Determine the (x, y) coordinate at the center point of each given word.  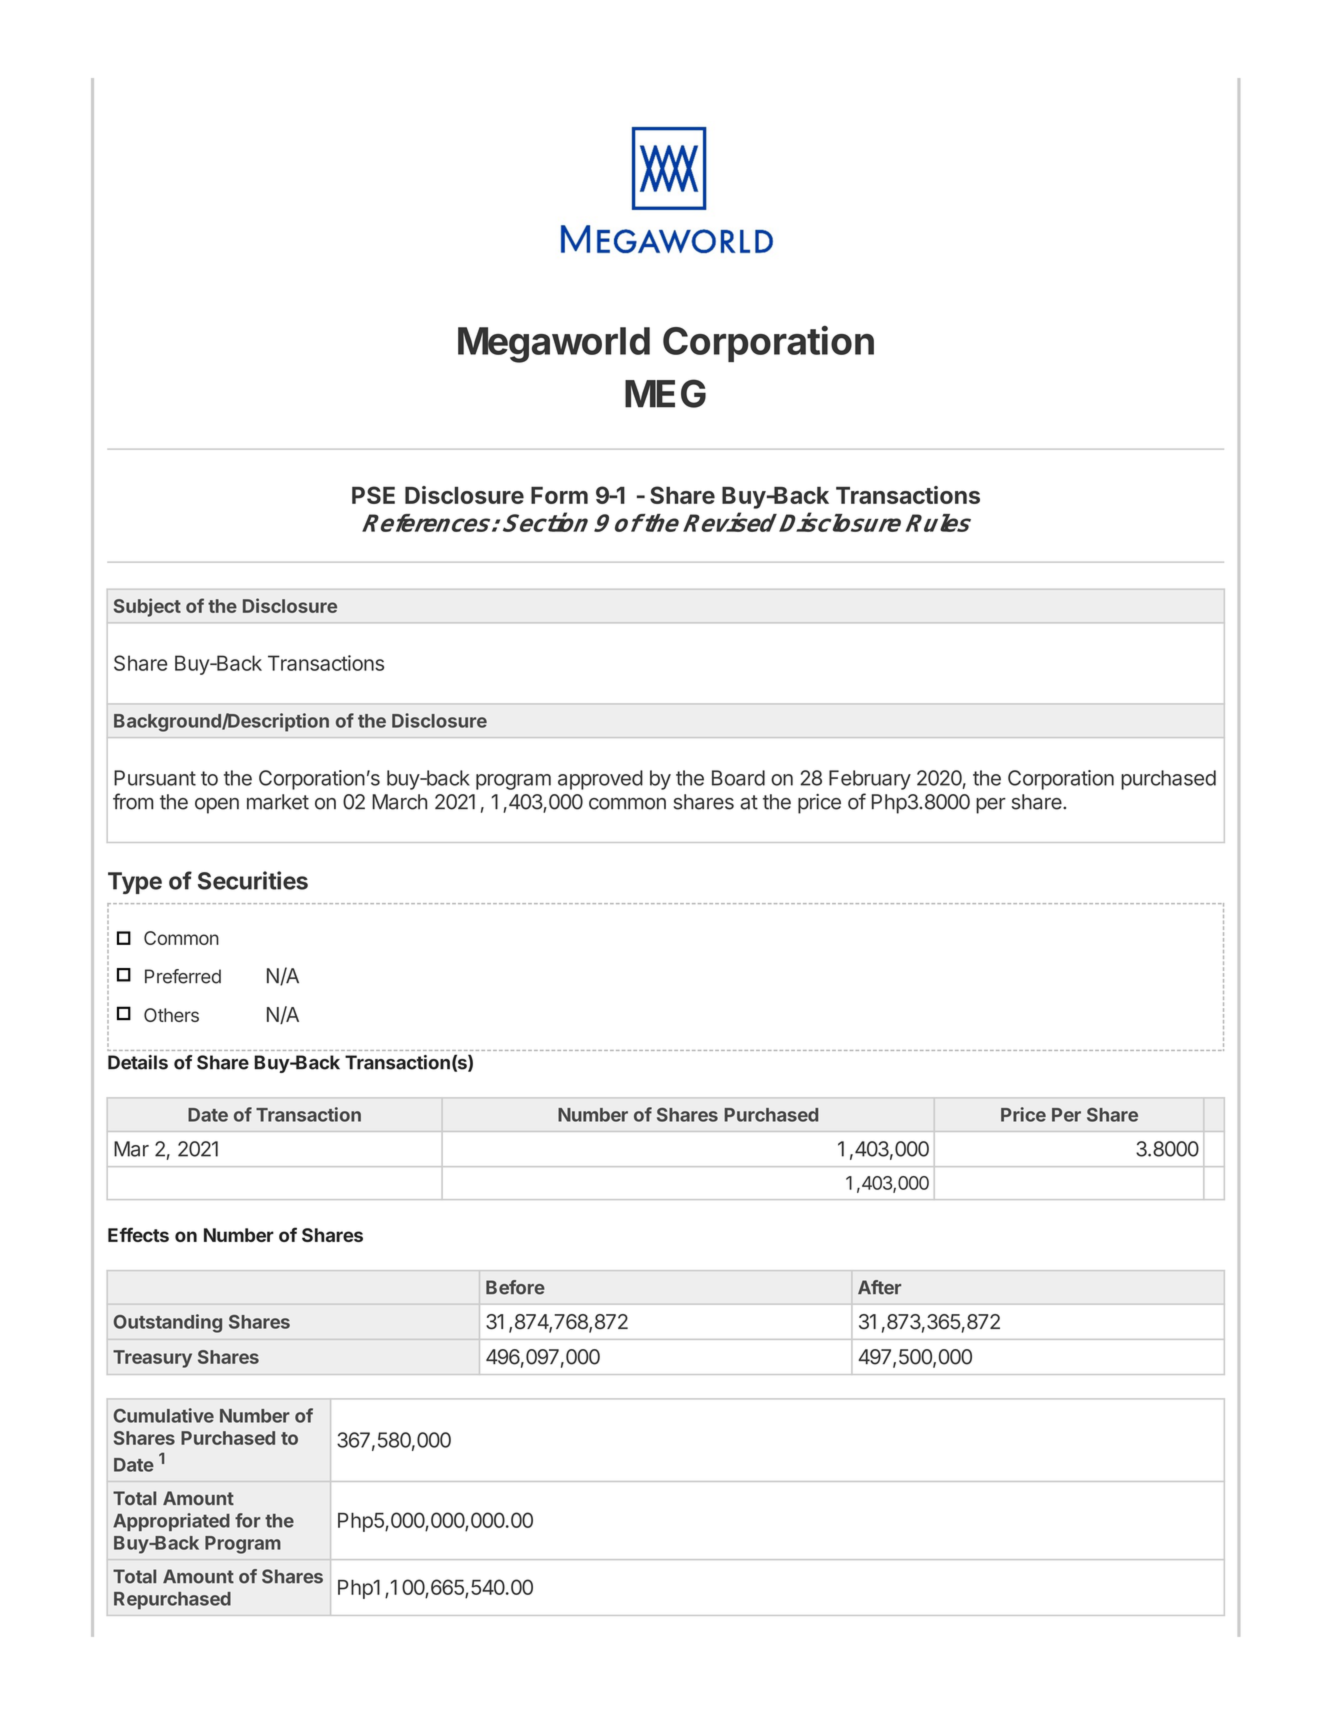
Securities (253, 880)
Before (515, 1287)
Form (559, 495)
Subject (147, 607)
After (879, 1287)
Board (738, 778)
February (870, 780)
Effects (138, 1234)
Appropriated (171, 1522)
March (399, 802)
